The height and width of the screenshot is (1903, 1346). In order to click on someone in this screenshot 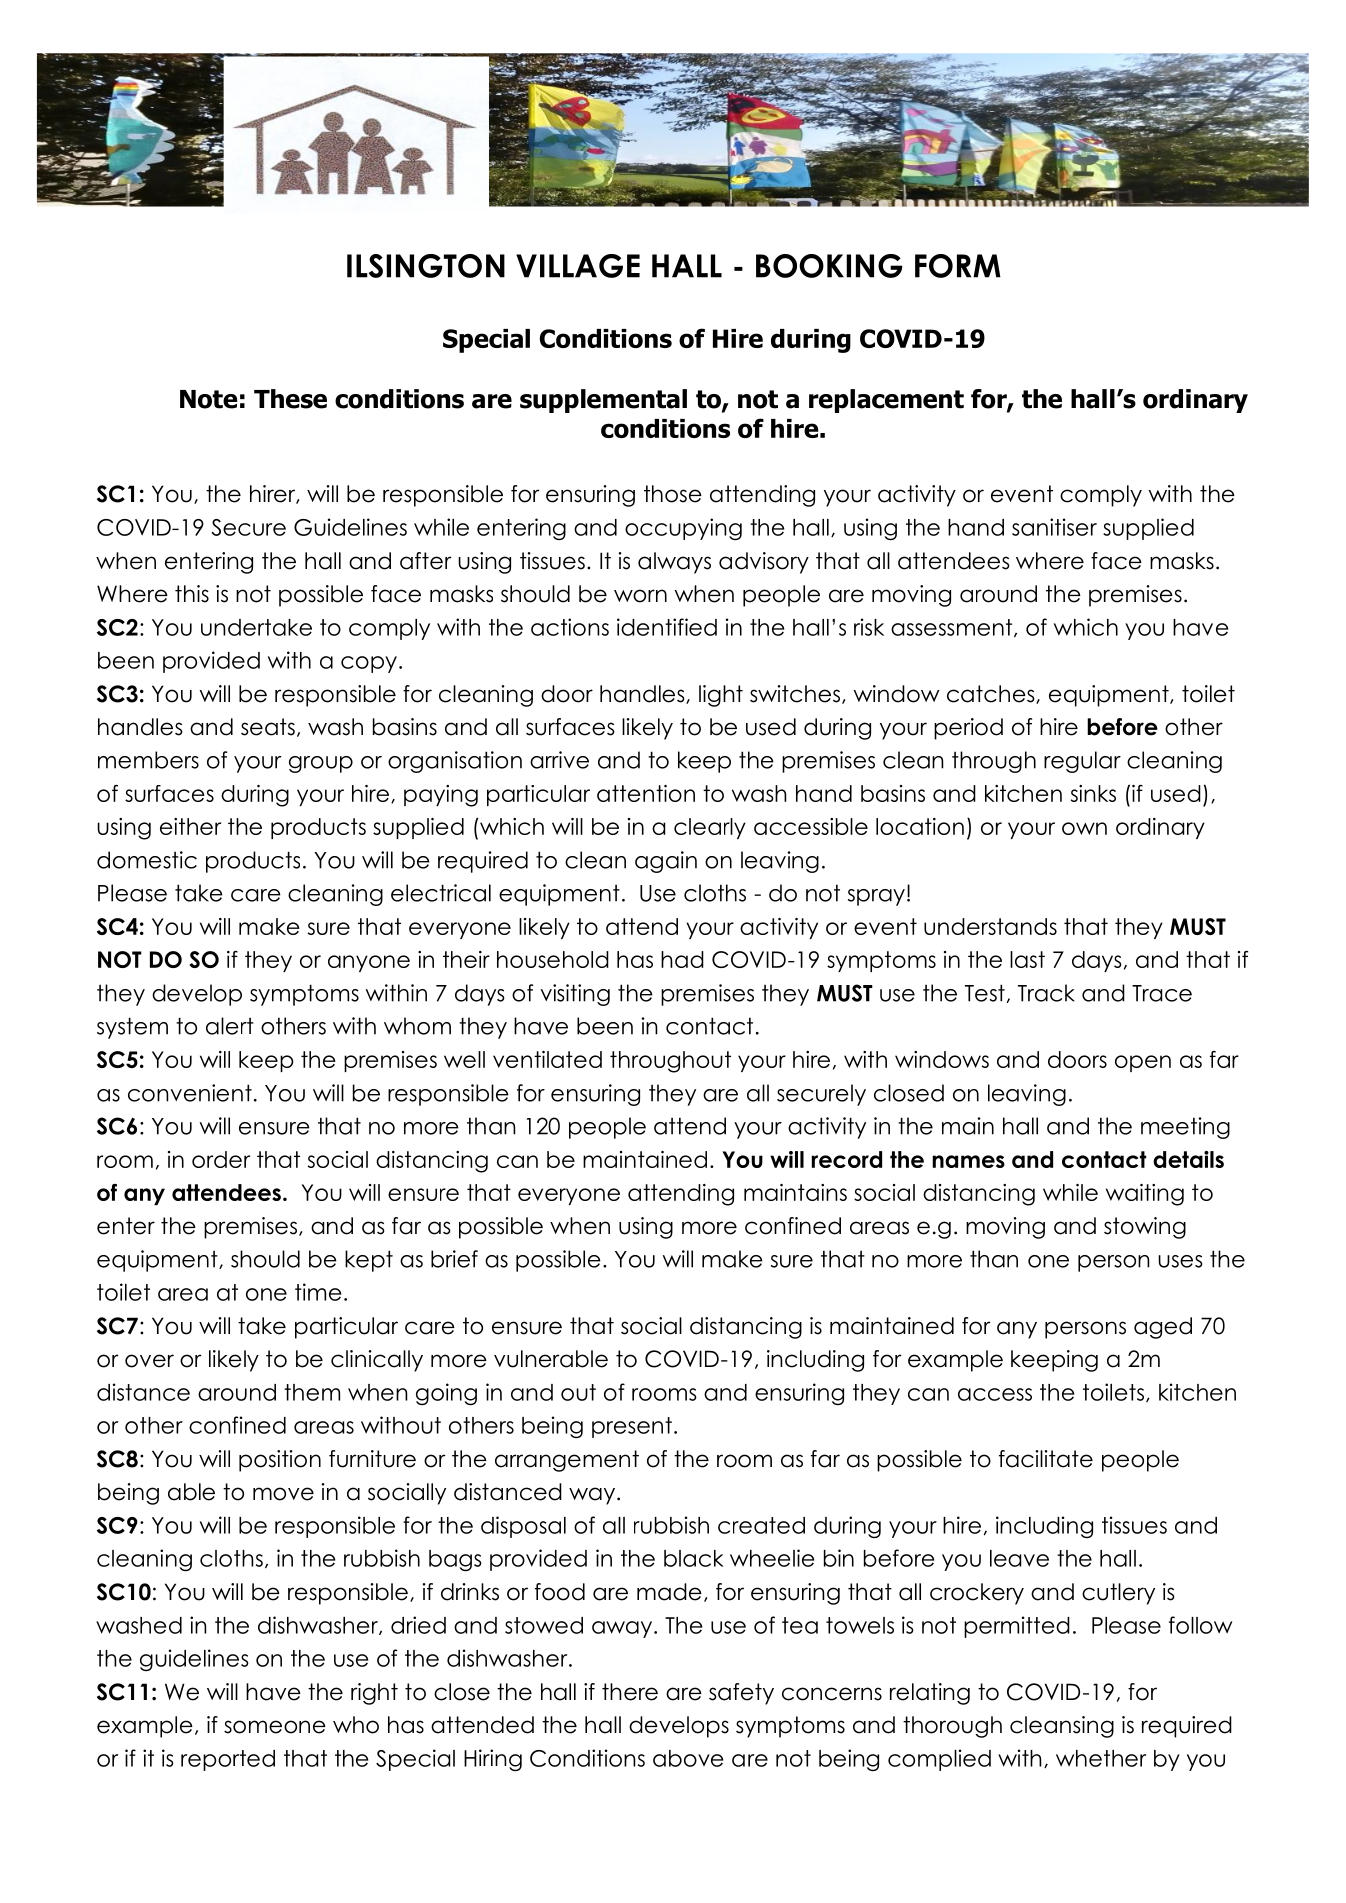, I will do `click(275, 1727)`.
